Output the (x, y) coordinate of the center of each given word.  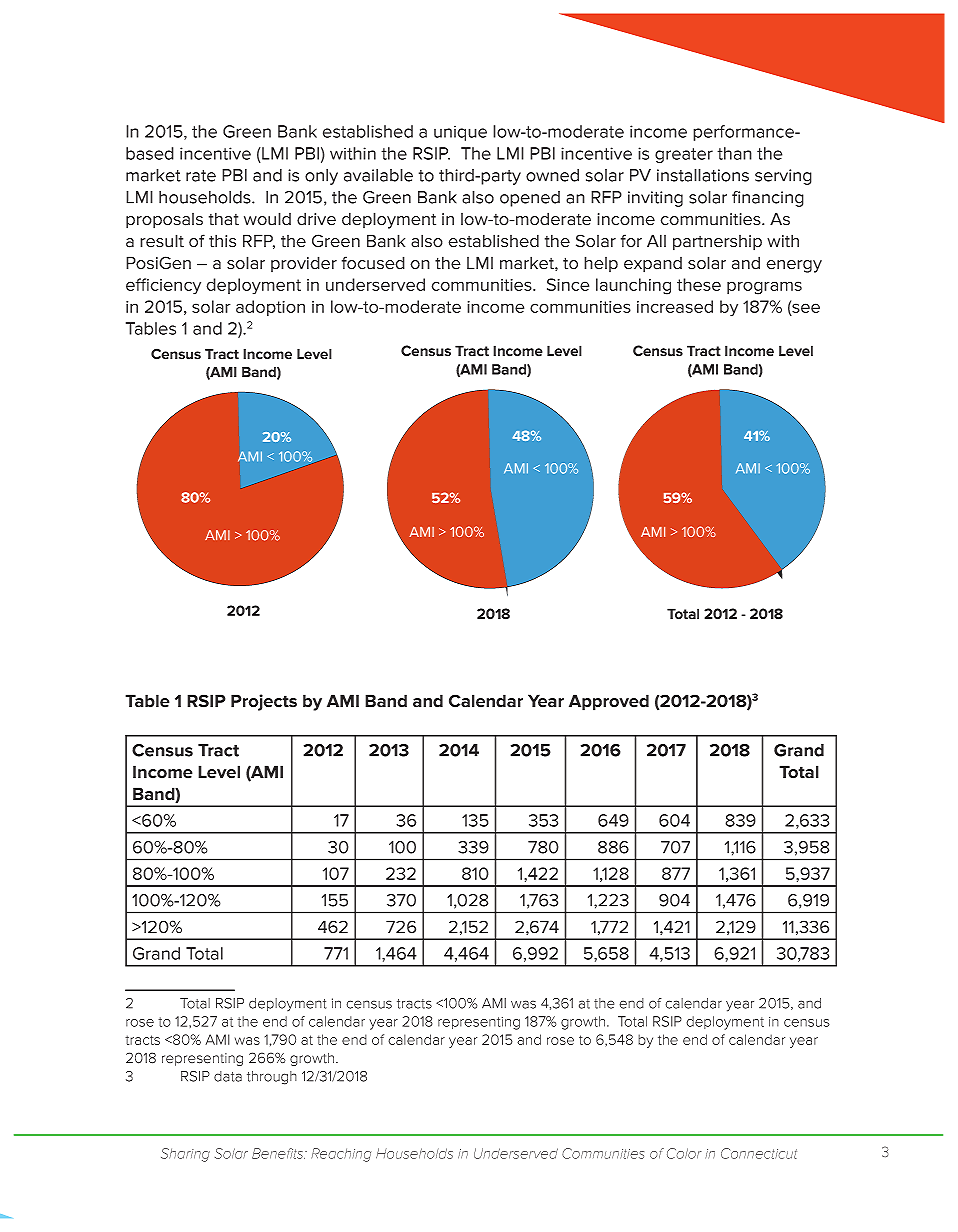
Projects (264, 702)
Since (568, 284)
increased (675, 306)
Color (684, 1153)
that (224, 219)
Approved (609, 702)
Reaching (341, 1155)
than (734, 153)
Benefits (279, 1153)
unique (460, 133)
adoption (270, 308)
